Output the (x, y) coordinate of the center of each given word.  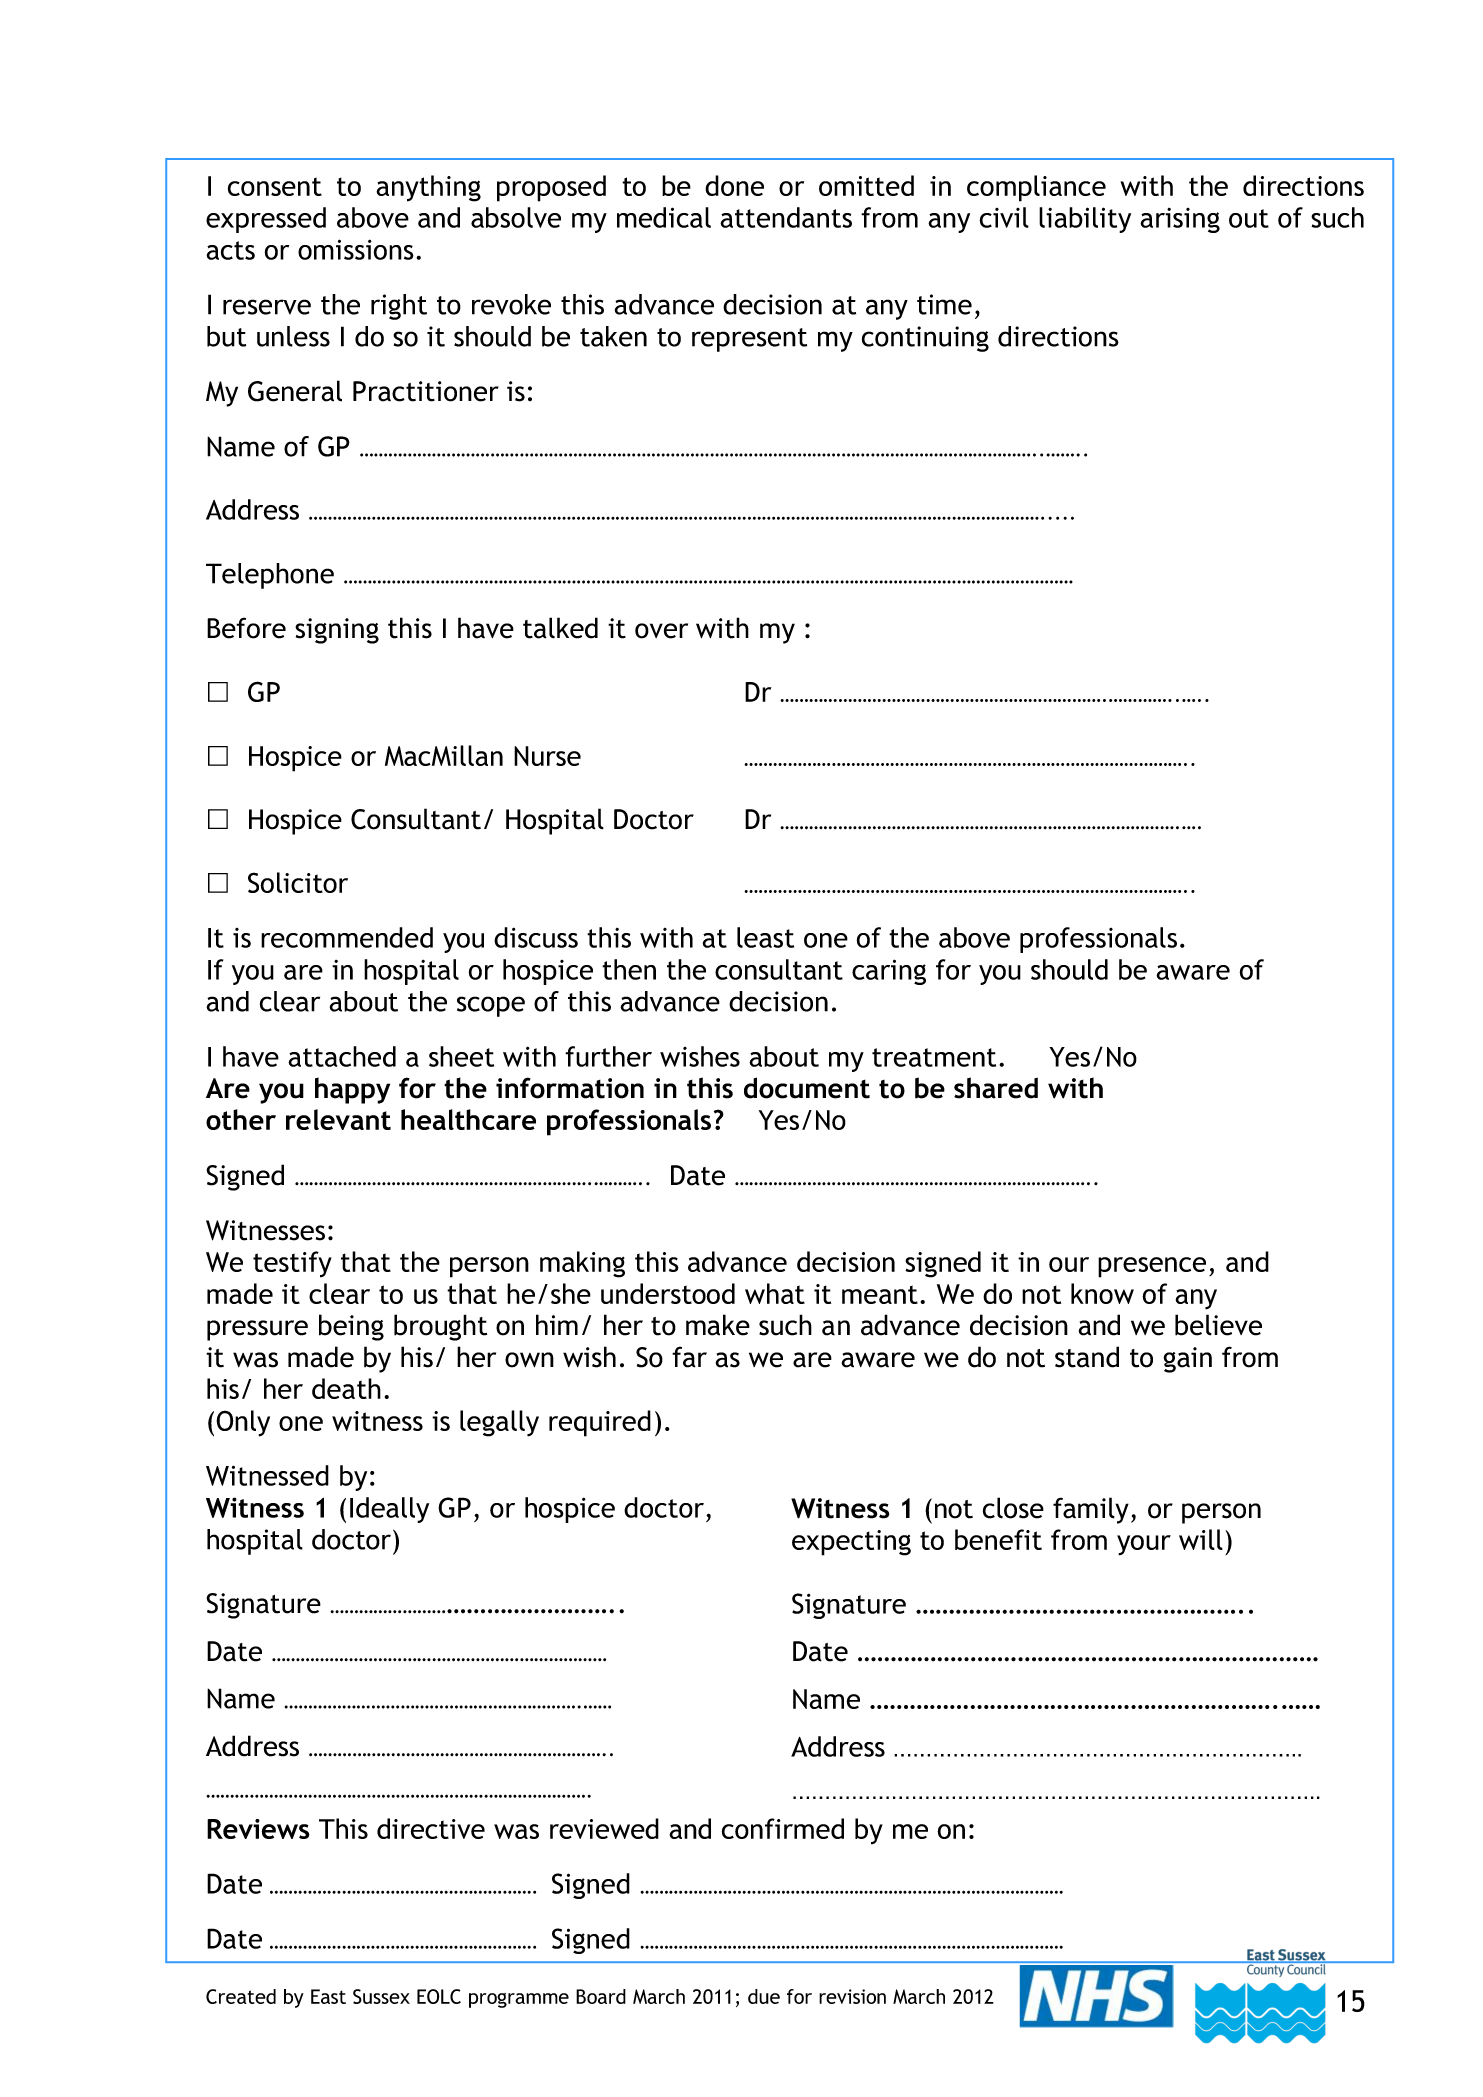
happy (352, 1090)
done (734, 185)
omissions (356, 249)
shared (996, 1088)
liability (1085, 220)
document (807, 1088)
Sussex (381, 1996)
